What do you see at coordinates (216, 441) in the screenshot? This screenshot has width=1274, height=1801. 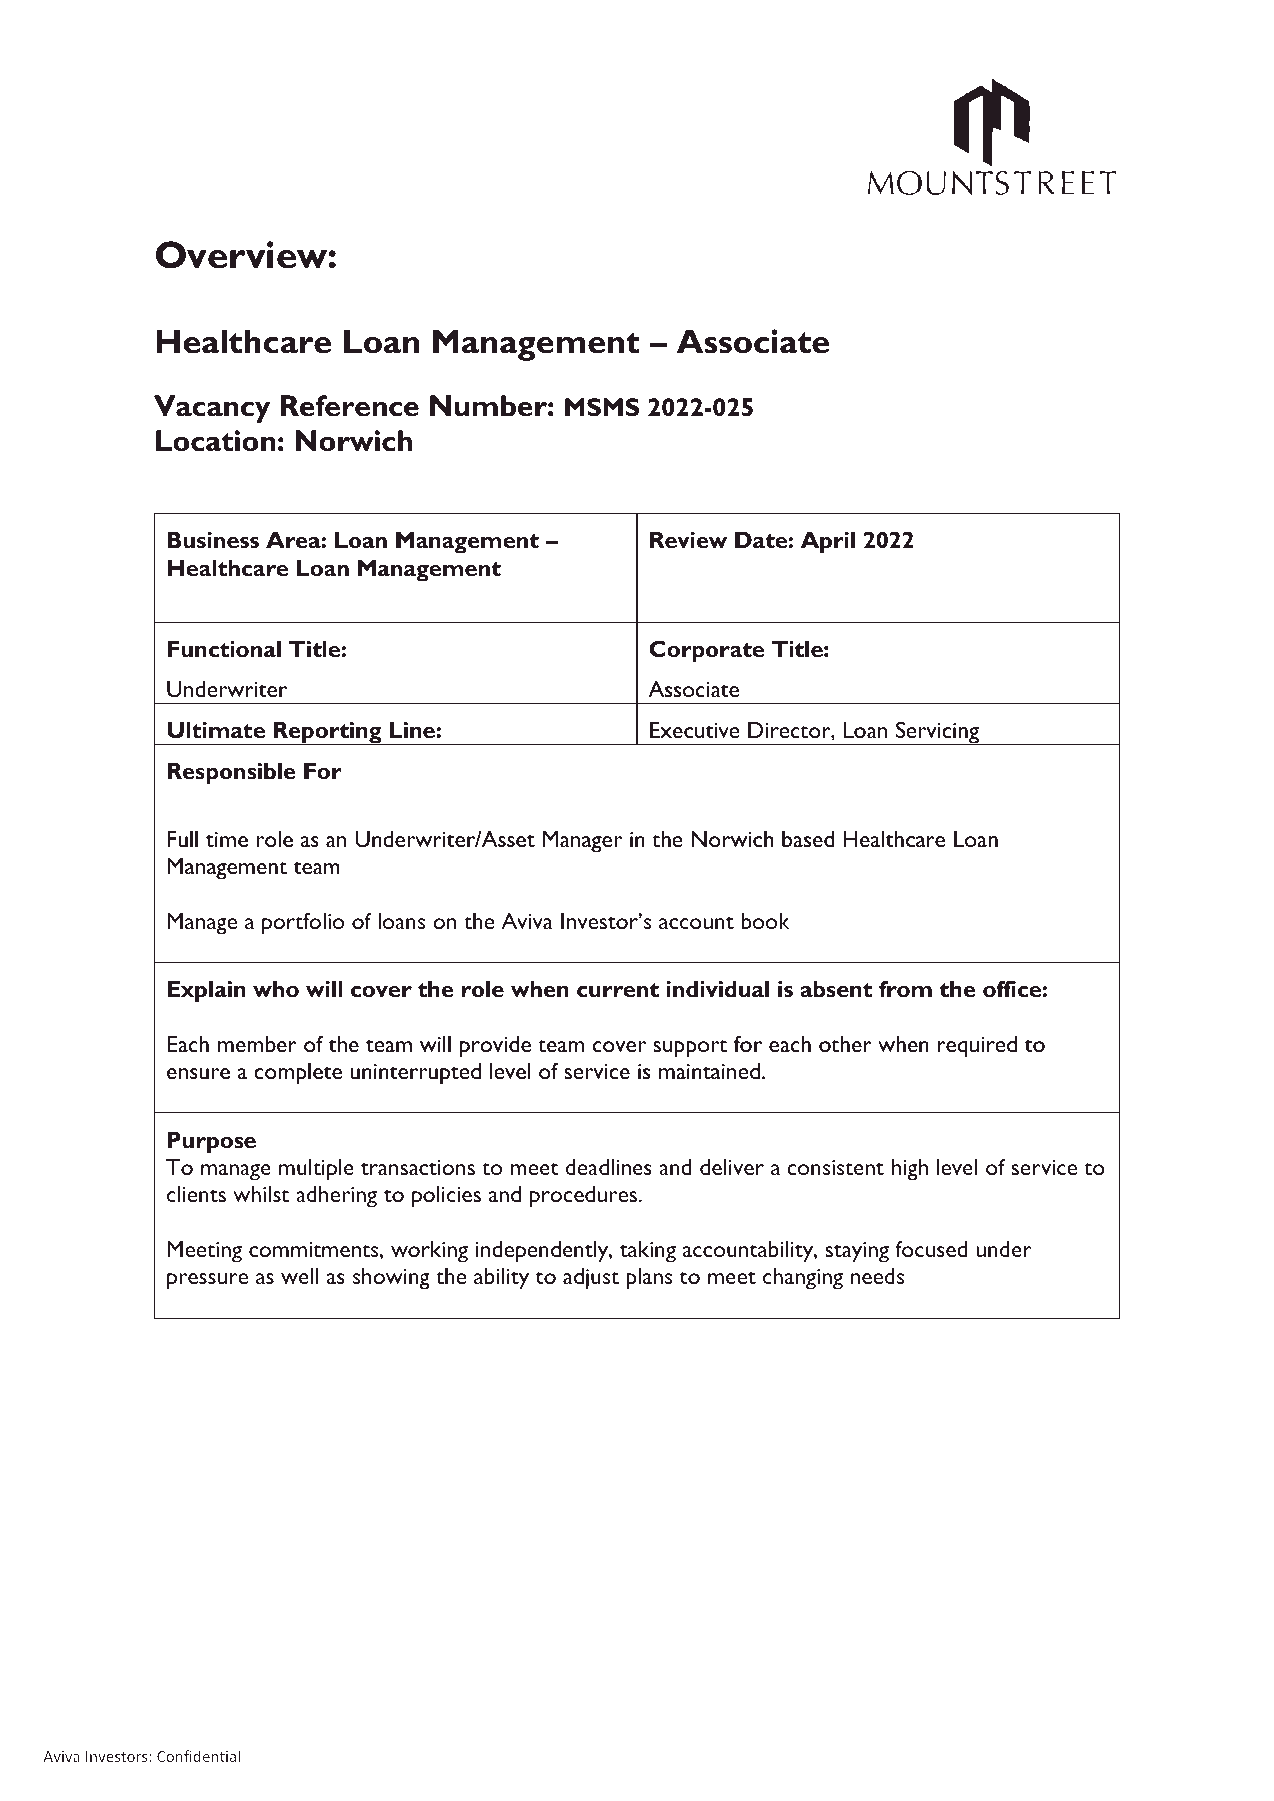 I see `Location` at bounding box center [216, 441].
